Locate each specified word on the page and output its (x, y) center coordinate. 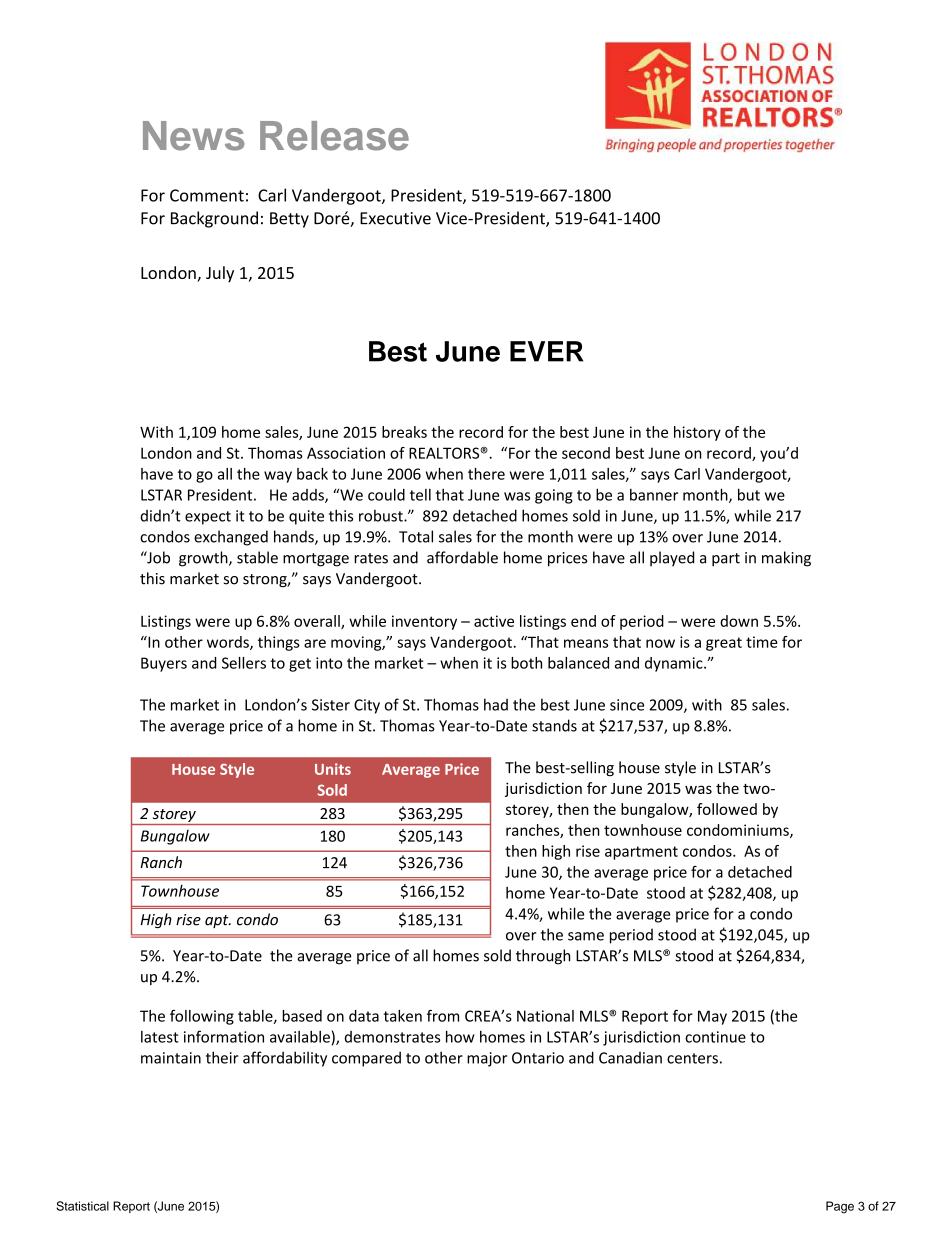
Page (840, 1207)
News (193, 136)
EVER (546, 351)
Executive (395, 218)
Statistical (82, 1206)
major (487, 1059)
